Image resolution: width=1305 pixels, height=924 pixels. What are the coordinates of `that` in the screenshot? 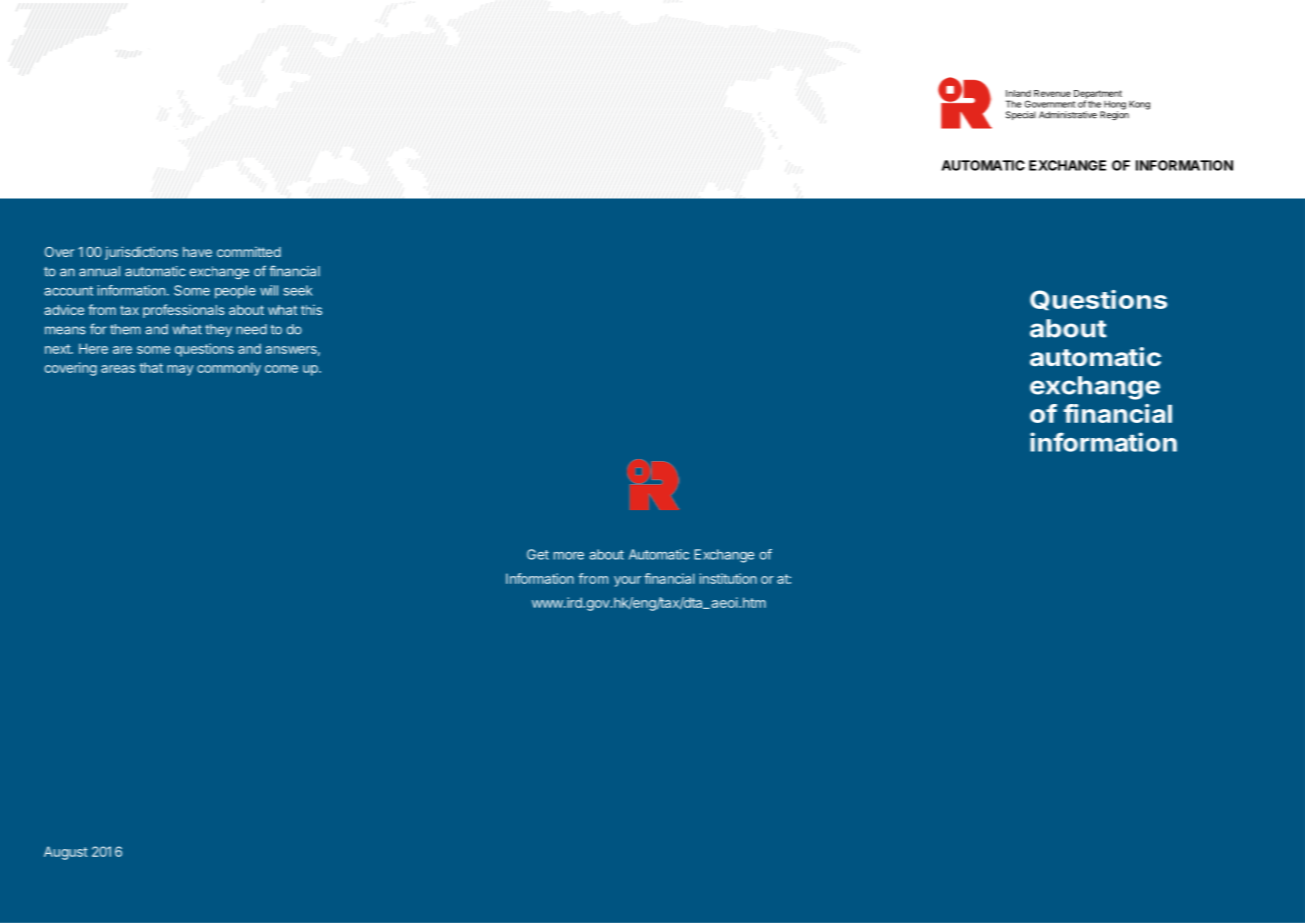 It's located at (151, 367).
